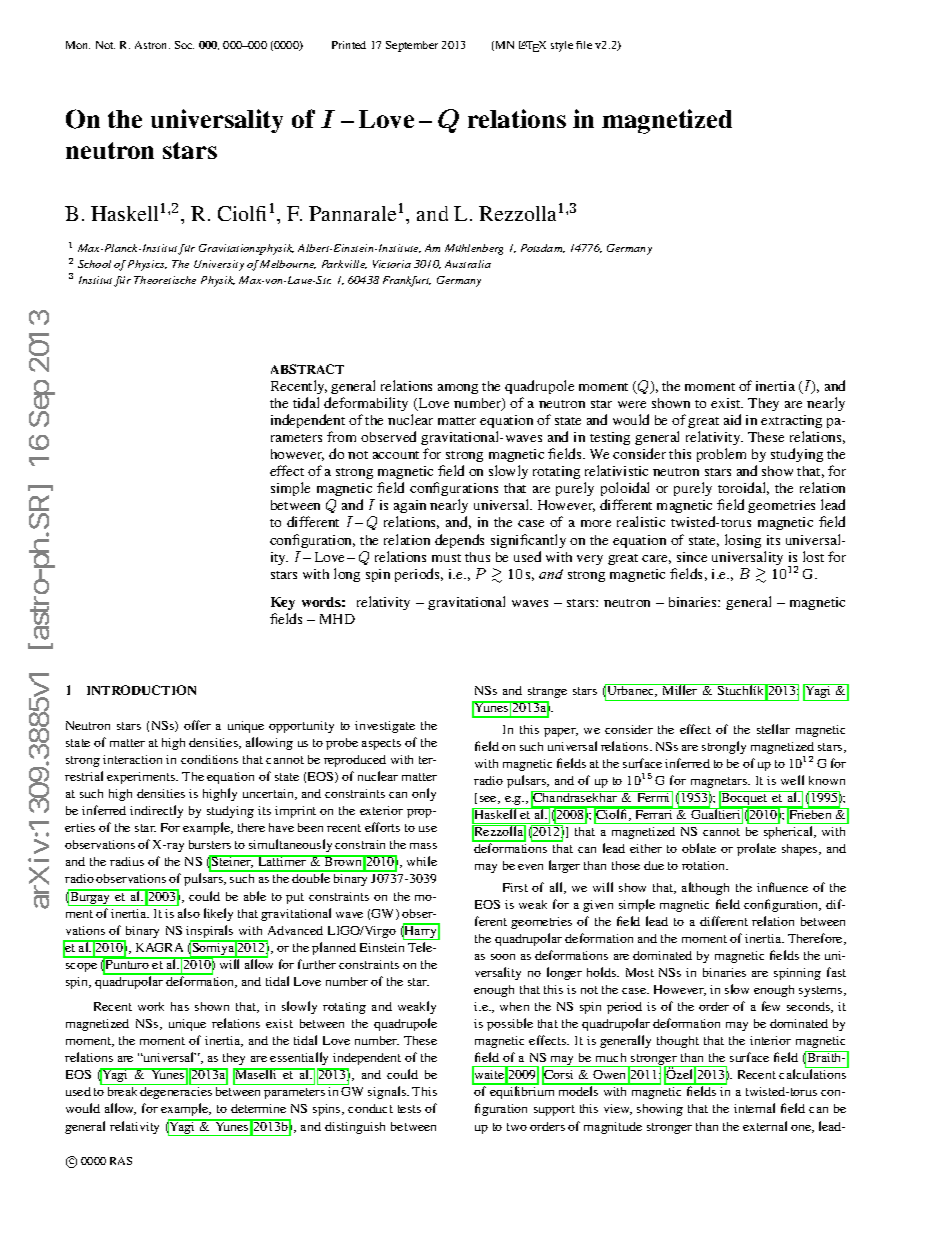 This document has width=952, height=1233. I want to click on September, so click(412, 46).
